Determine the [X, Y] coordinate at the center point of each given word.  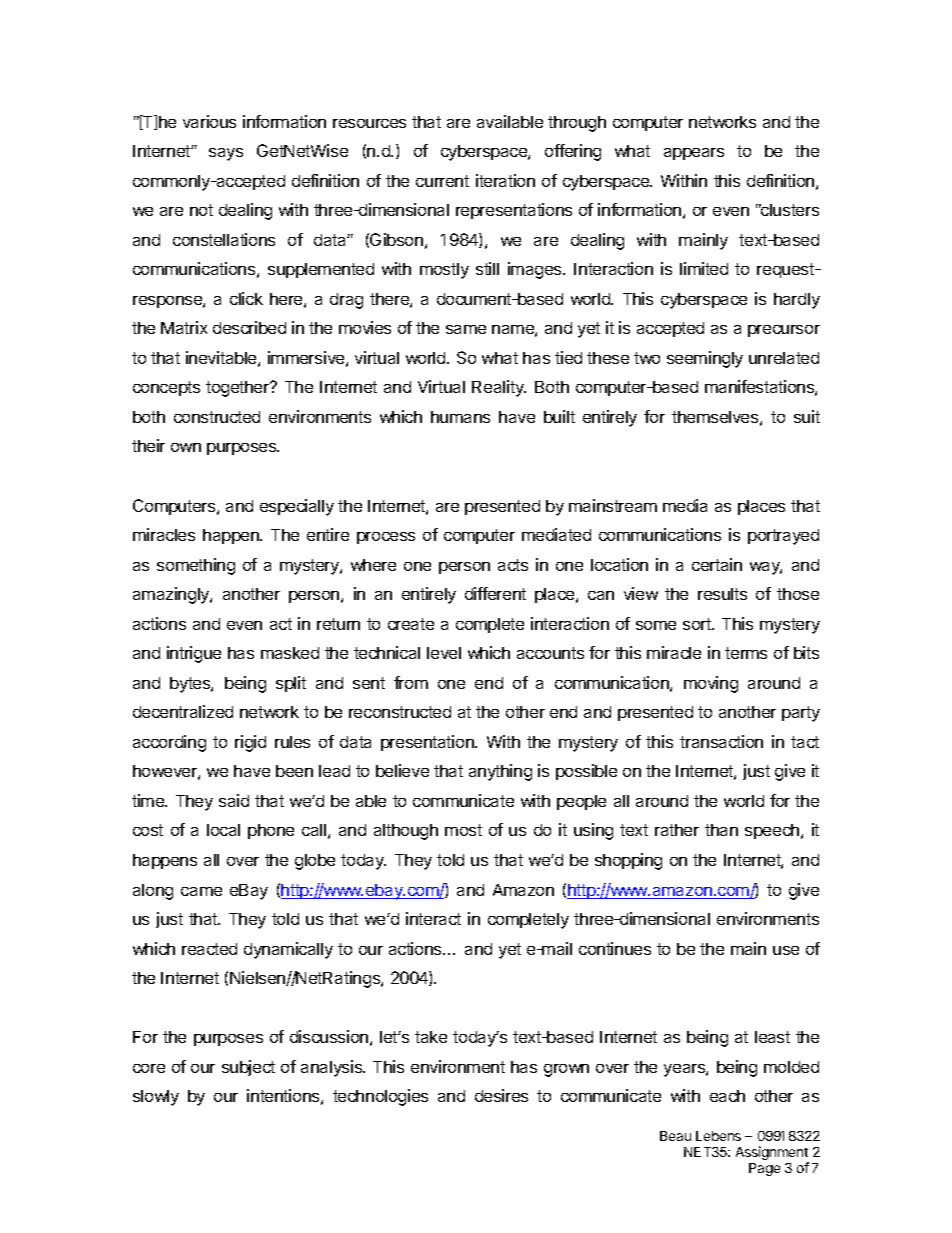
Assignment [772, 1154]
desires [501, 1095]
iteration [505, 180]
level [444, 653]
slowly [156, 1098]
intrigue [194, 654]
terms [746, 653]
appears [694, 154]
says [226, 154]
